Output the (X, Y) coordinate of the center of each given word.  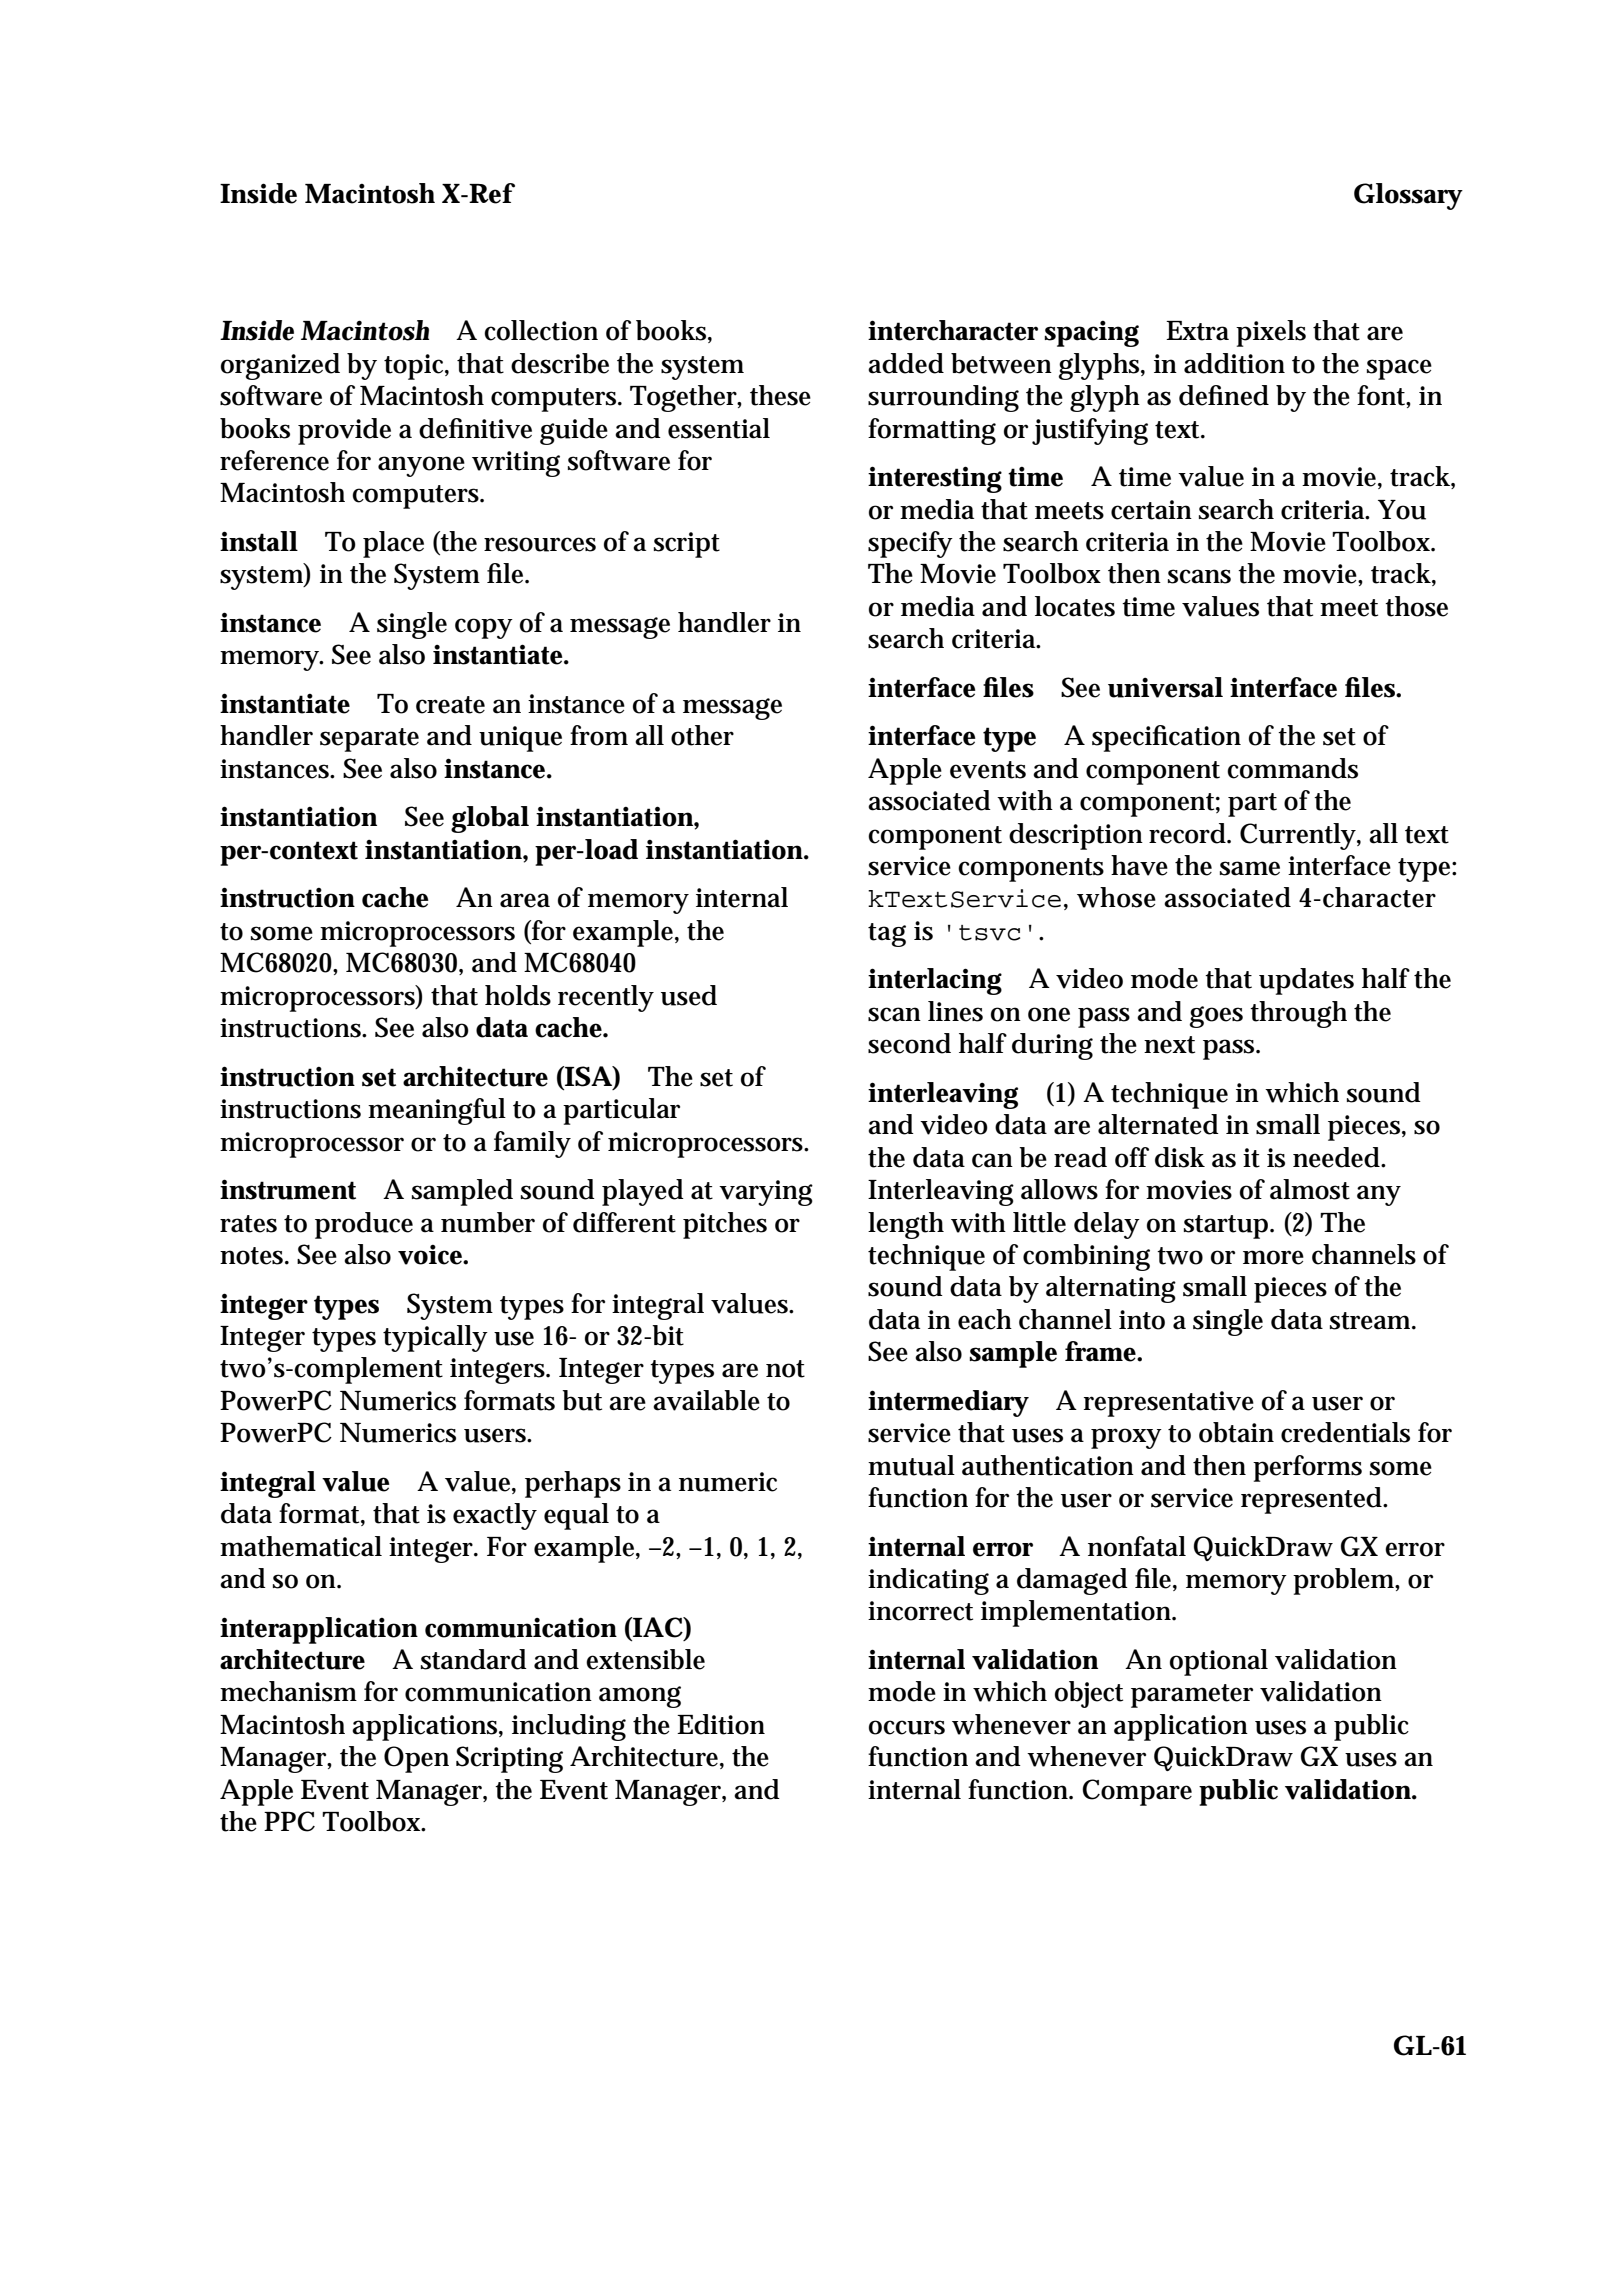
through (1298, 1014)
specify (910, 544)
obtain (1236, 1432)
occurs (907, 1727)
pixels (1271, 333)
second (909, 1043)
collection (541, 330)
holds (518, 995)
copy (484, 628)
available (706, 1400)
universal (1165, 687)
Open (416, 1759)
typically (435, 1338)
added (906, 363)
